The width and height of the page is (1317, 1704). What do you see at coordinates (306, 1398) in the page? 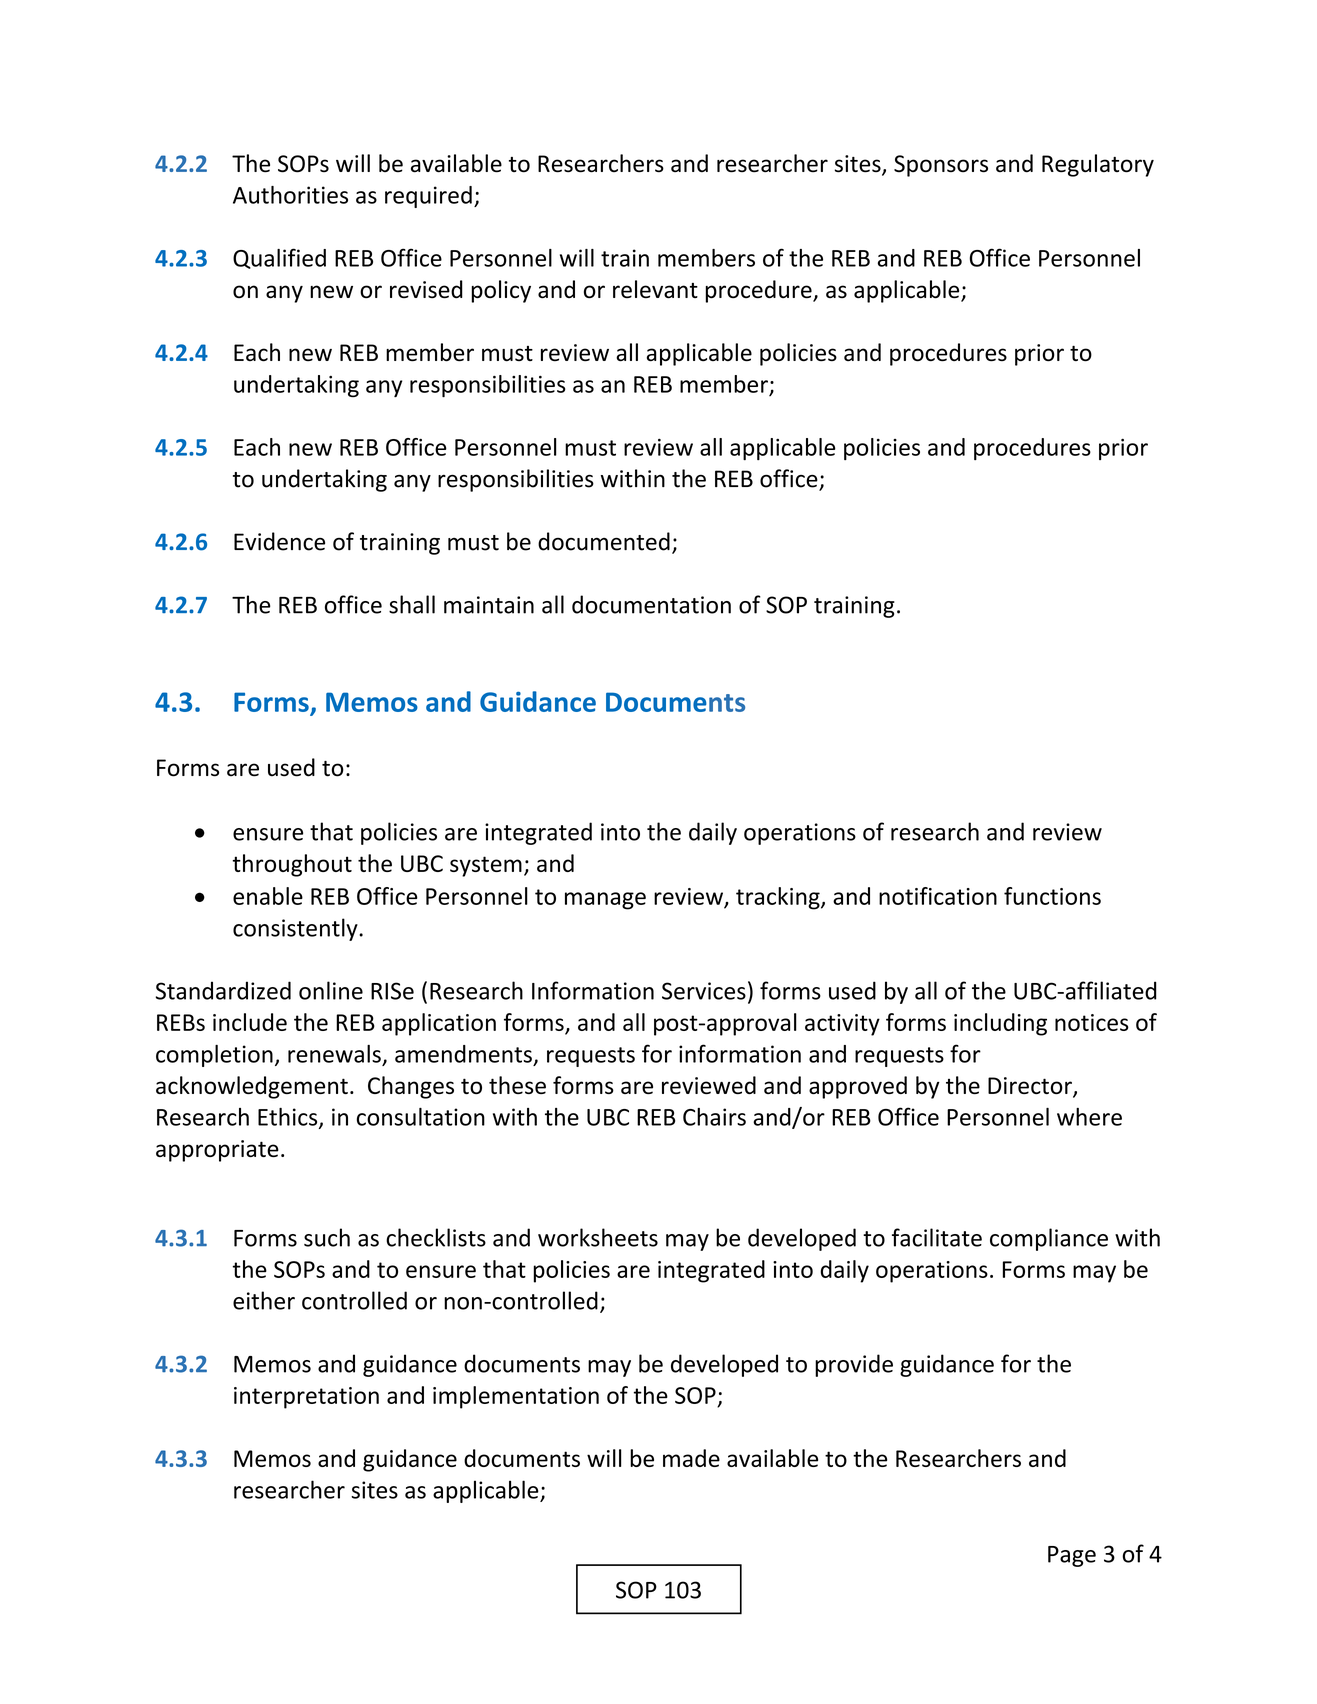
I see `interpretation` at bounding box center [306, 1398].
